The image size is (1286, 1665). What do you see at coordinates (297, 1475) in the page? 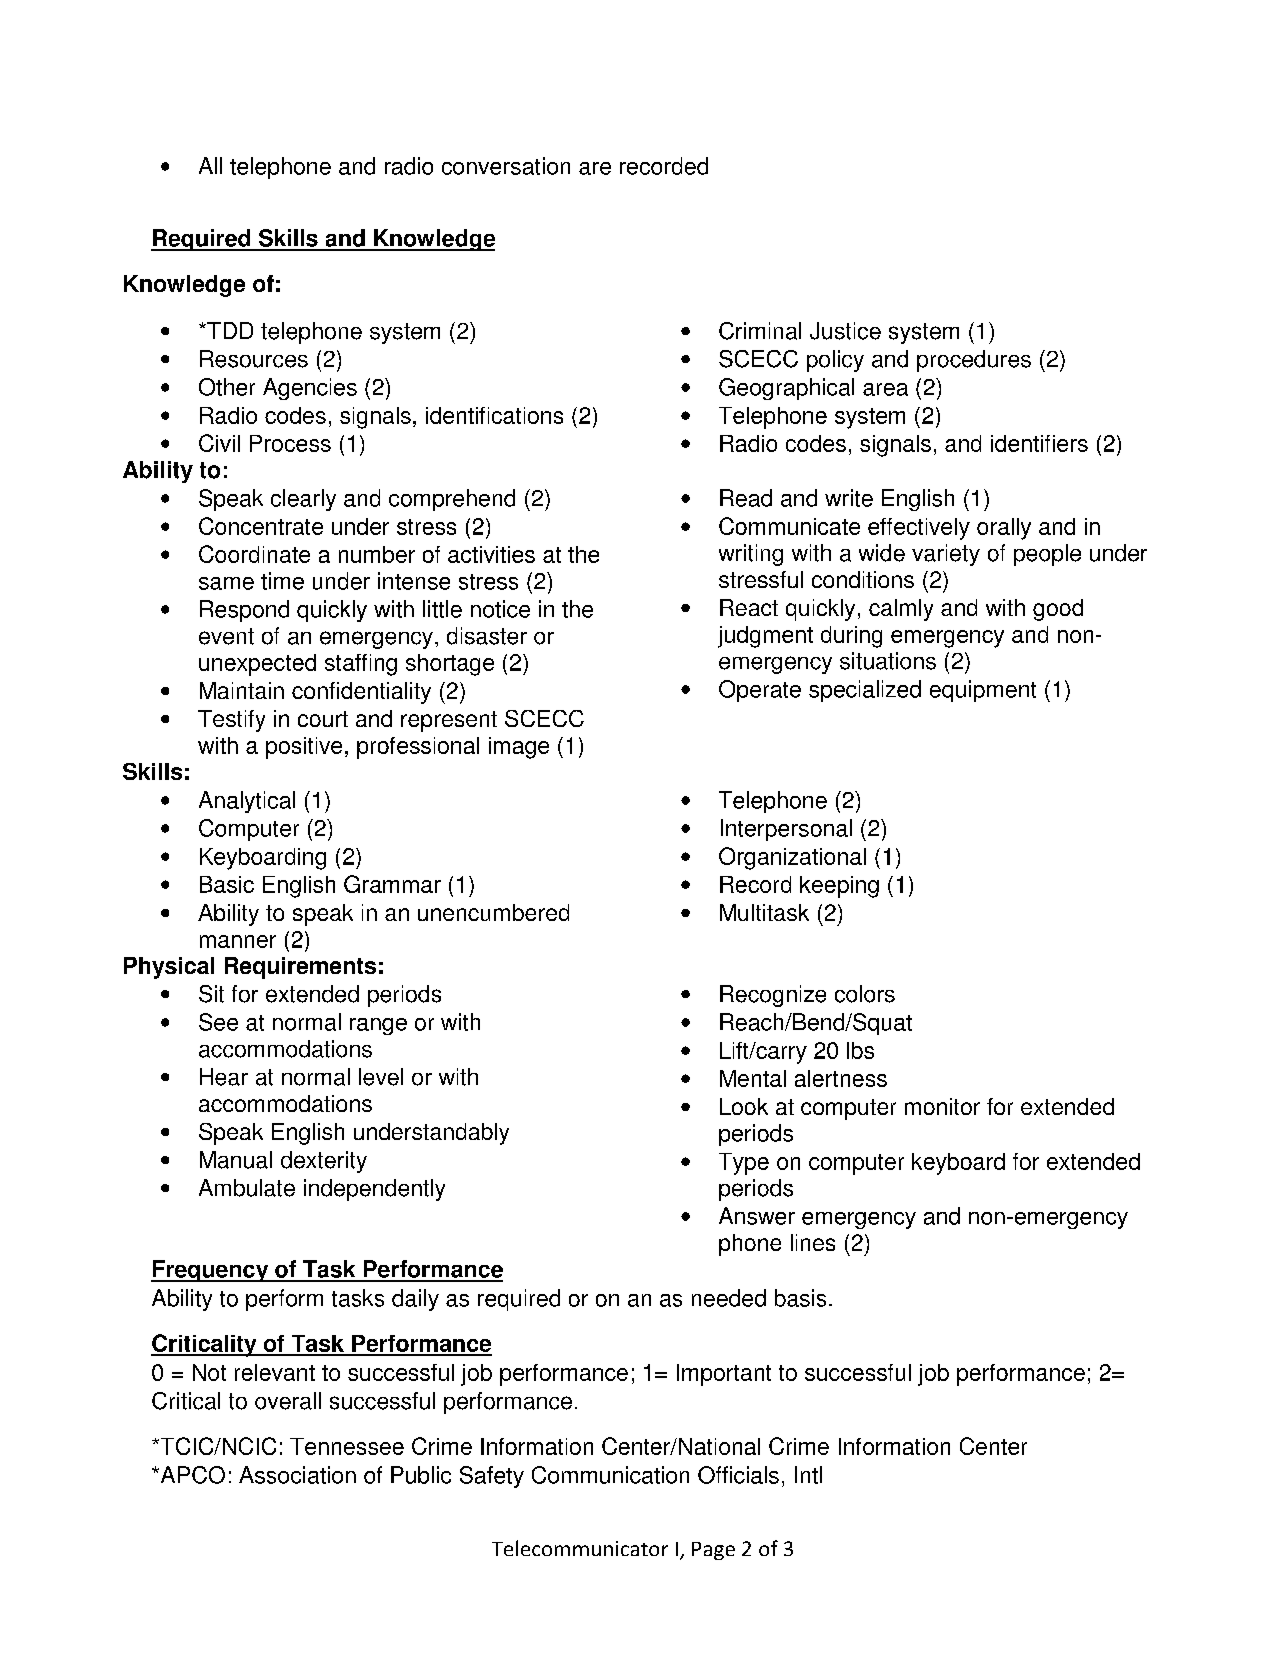
I see `Association` at bounding box center [297, 1475].
